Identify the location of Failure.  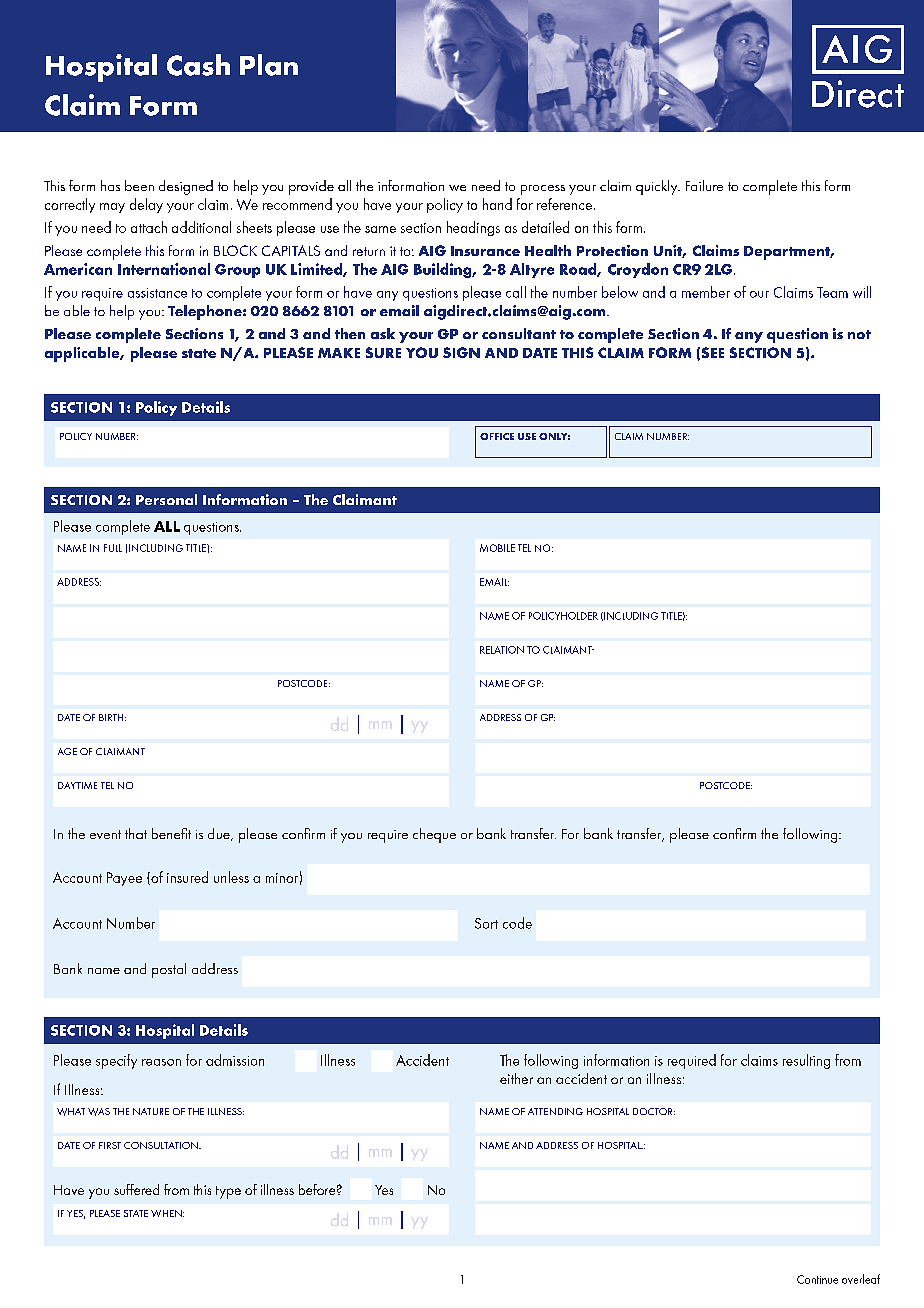
(704, 185).
